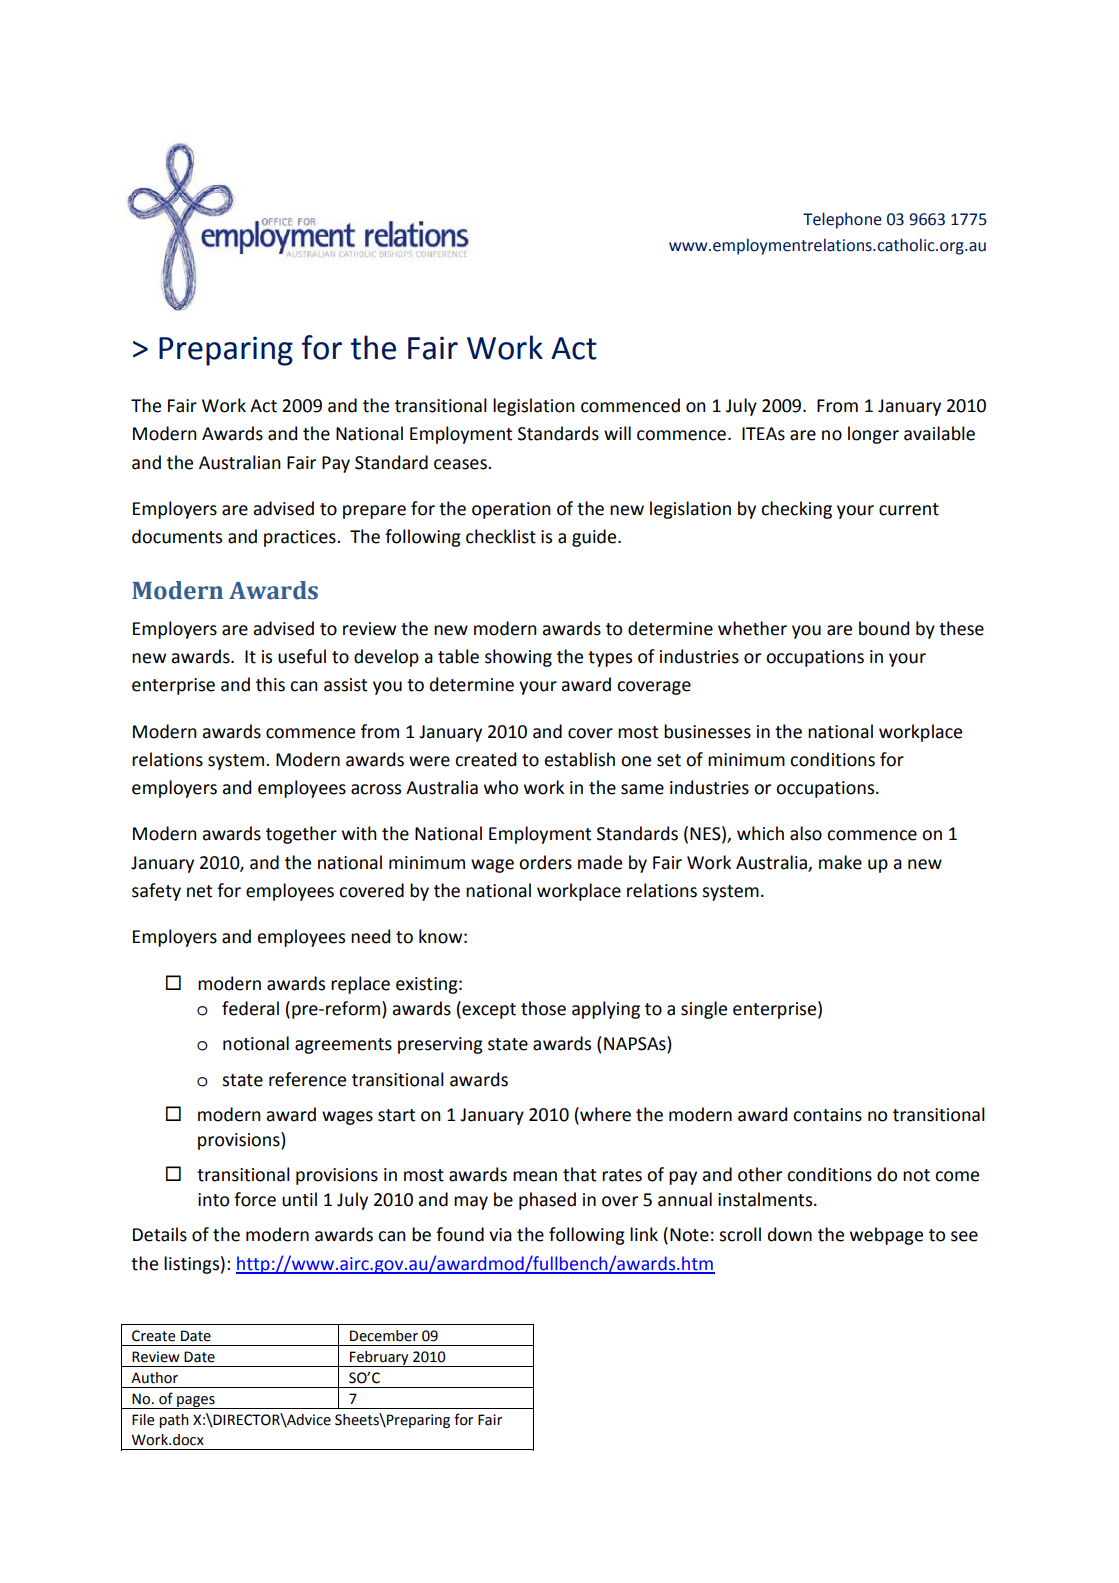 The image size is (1119, 1583). Describe the element at coordinates (461, 464) in the screenshot. I see `ceases` at that location.
